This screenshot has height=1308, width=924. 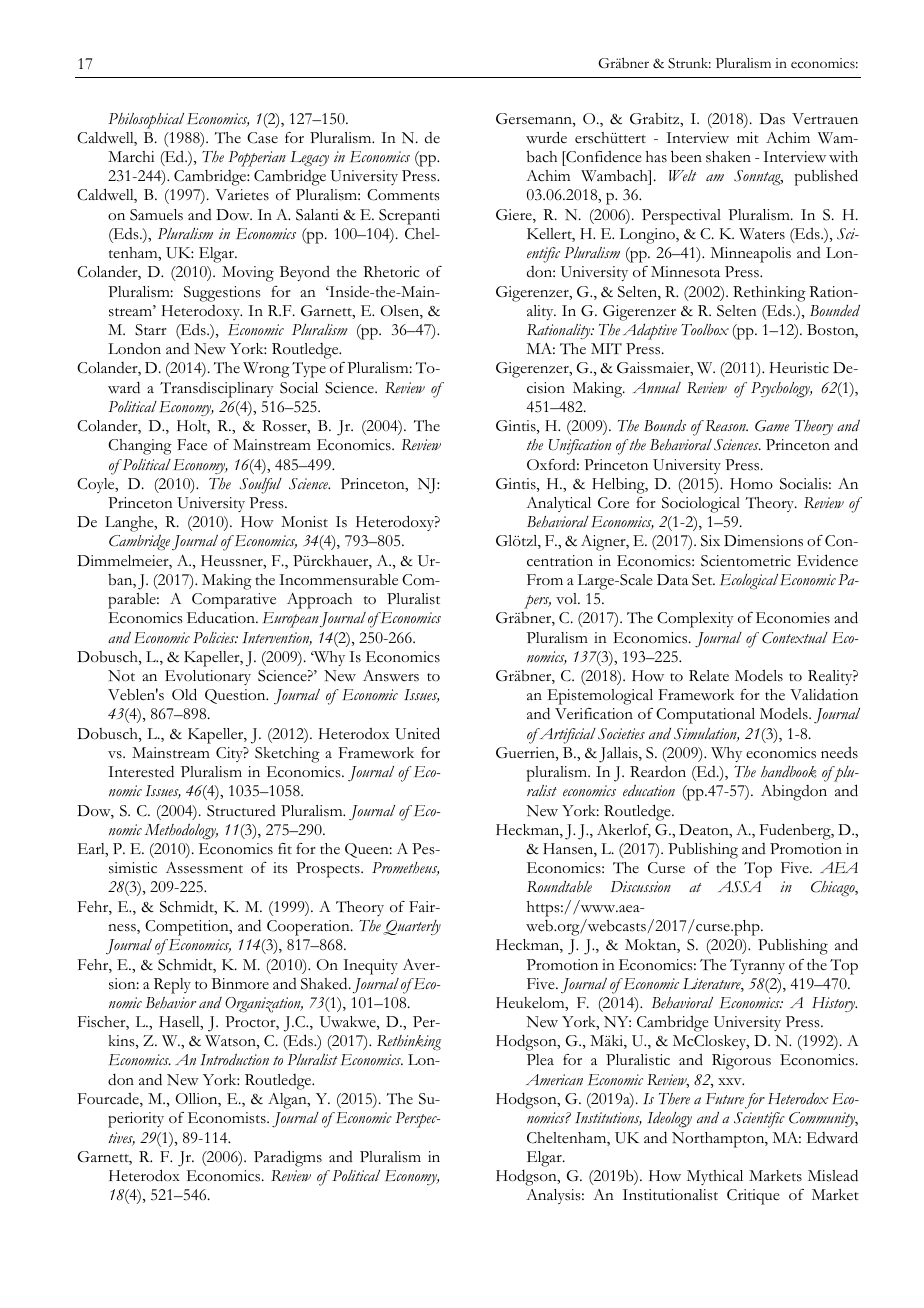 What do you see at coordinates (146, 121) in the screenshot?
I see `Philosophical` at bounding box center [146, 121].
